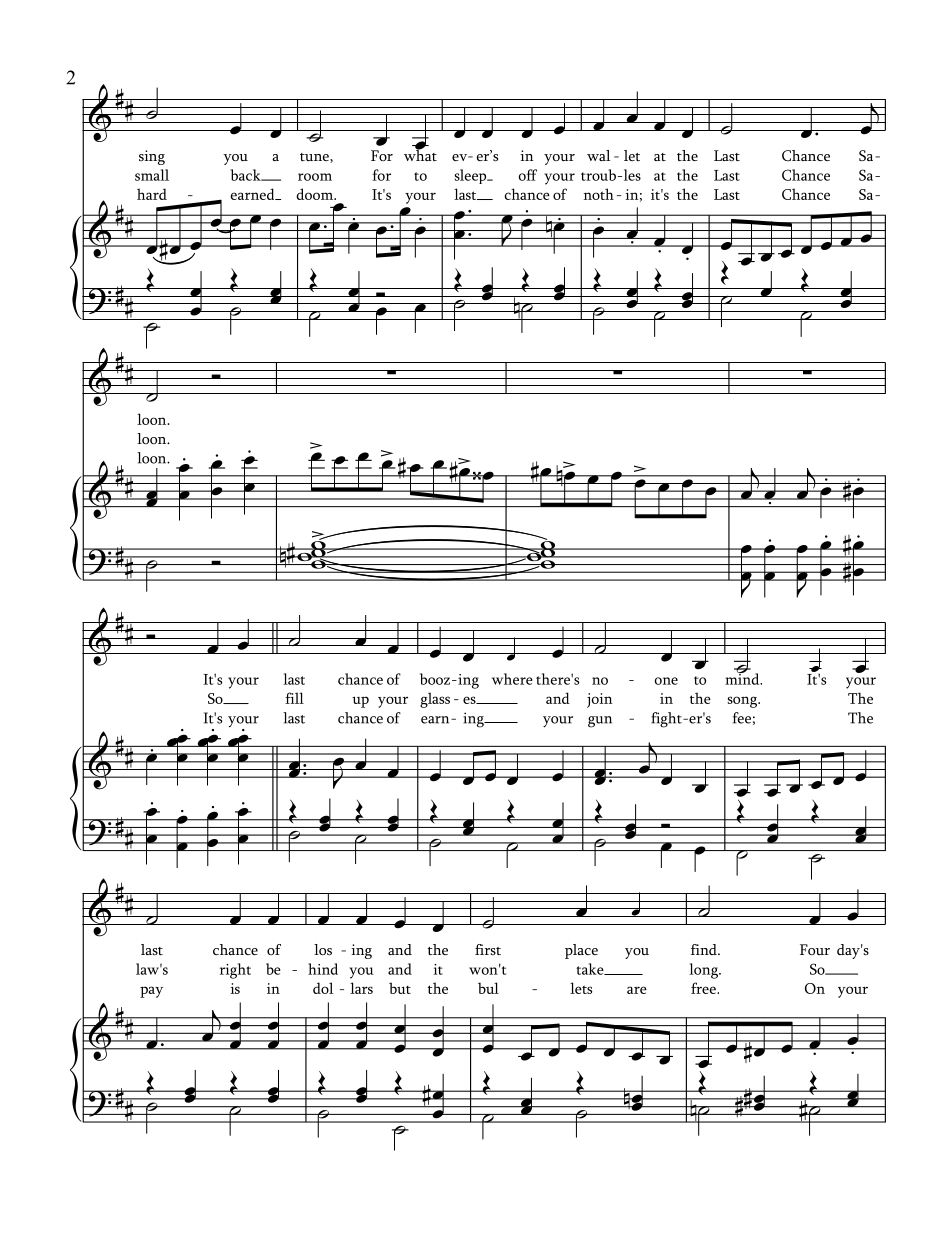 This image has height=1233, width=952. What do you see at coordinates (152, 194) in the image?
I see `hard` at bounding box center [152, 194].
